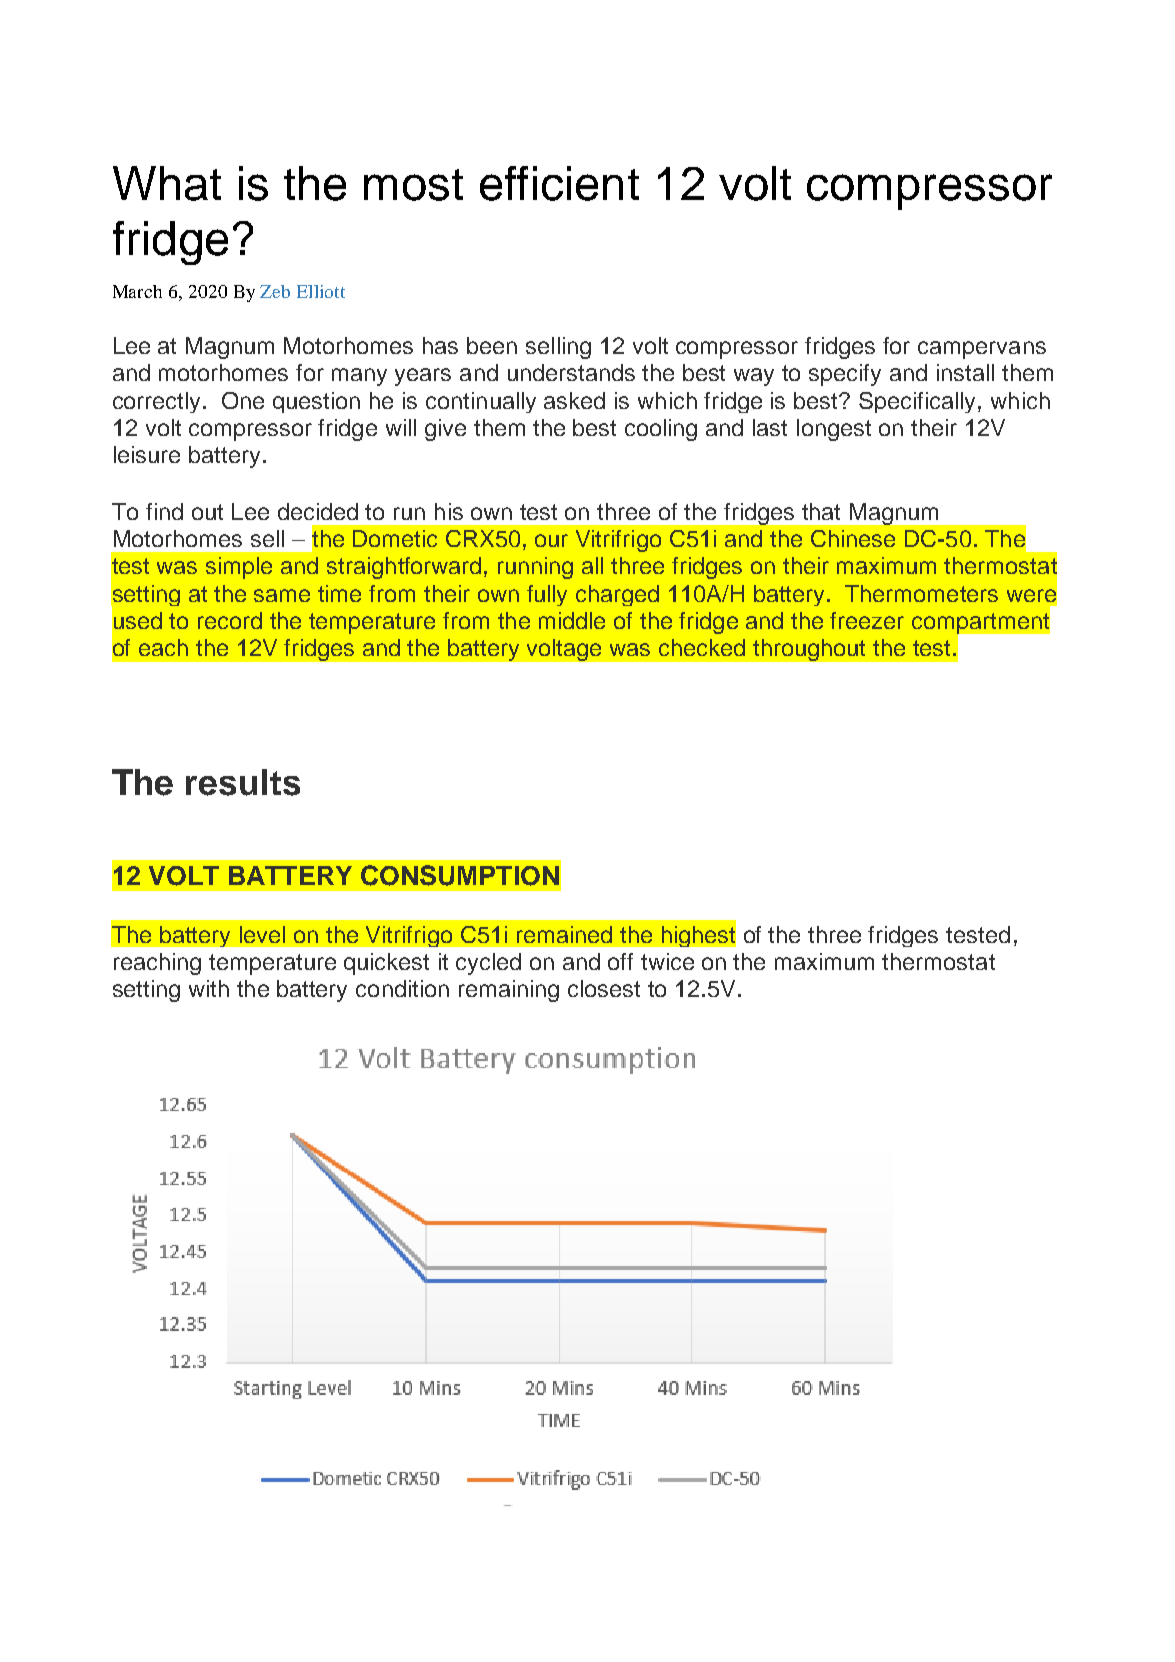 The height and width of the screenshot is (1662, 1175). I want to click on fully, so click(547, 595).
